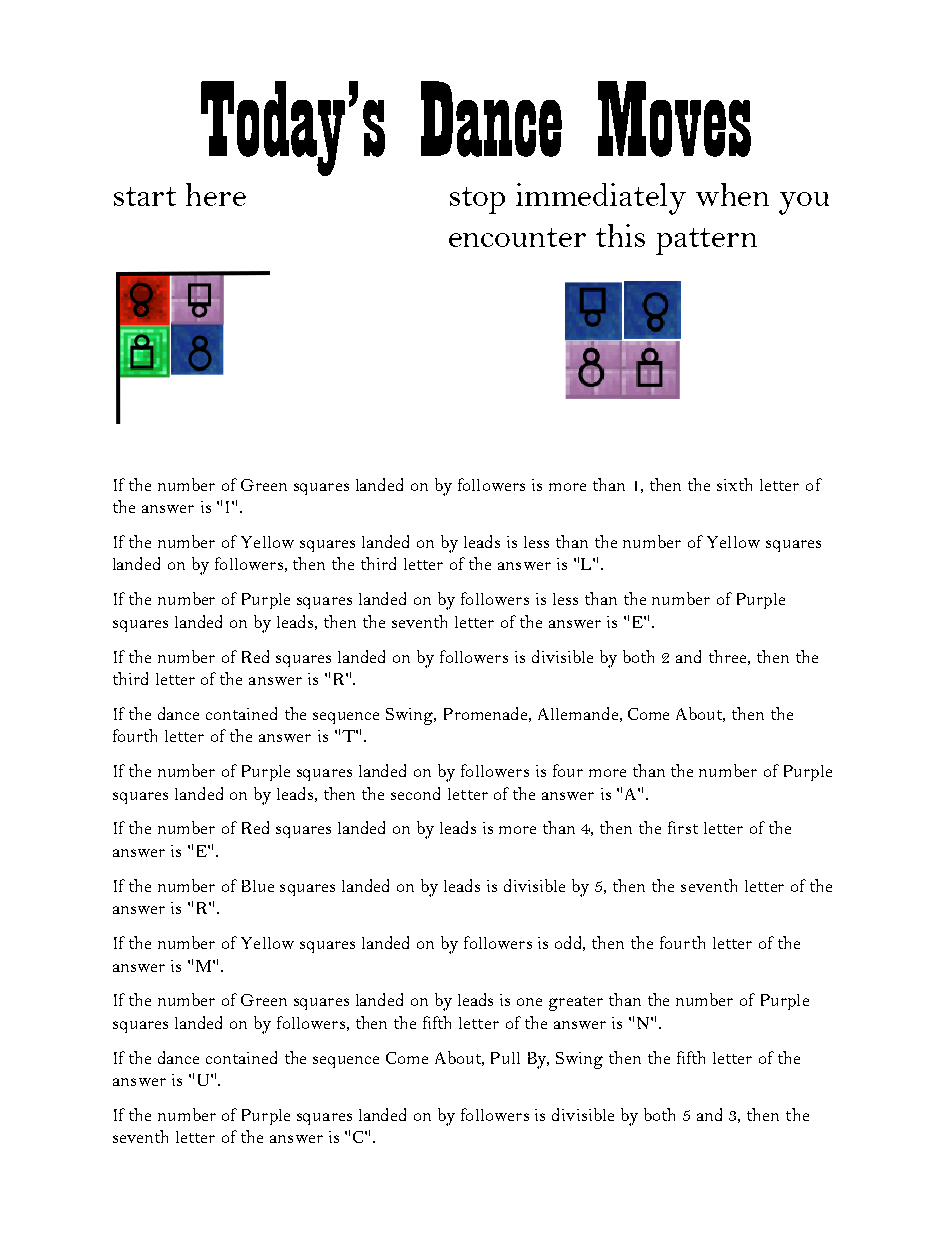 The height and width of the page is (1233, 952). Describe the element at coordinates (477, 200) in the page. I see `stop` at that location.
